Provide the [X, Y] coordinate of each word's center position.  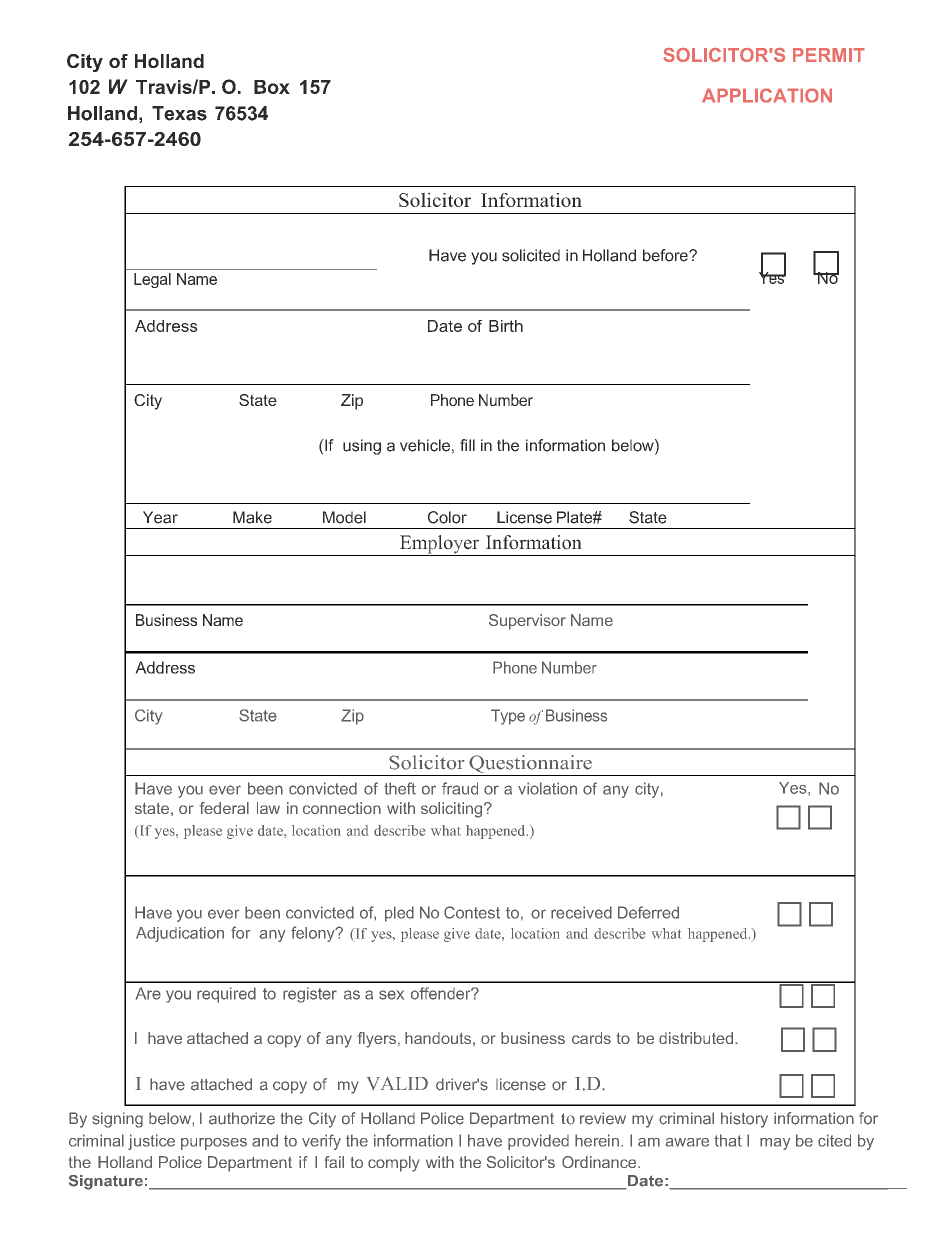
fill [467, 445]
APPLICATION [767, 95]
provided [538, 1142]
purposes [214, 1144]
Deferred [648, 912]
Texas [179, 113]
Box [272, 87]
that [728, 1140]
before [666, 255]
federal [224, 808]
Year [160, 517]
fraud [460, 788]
